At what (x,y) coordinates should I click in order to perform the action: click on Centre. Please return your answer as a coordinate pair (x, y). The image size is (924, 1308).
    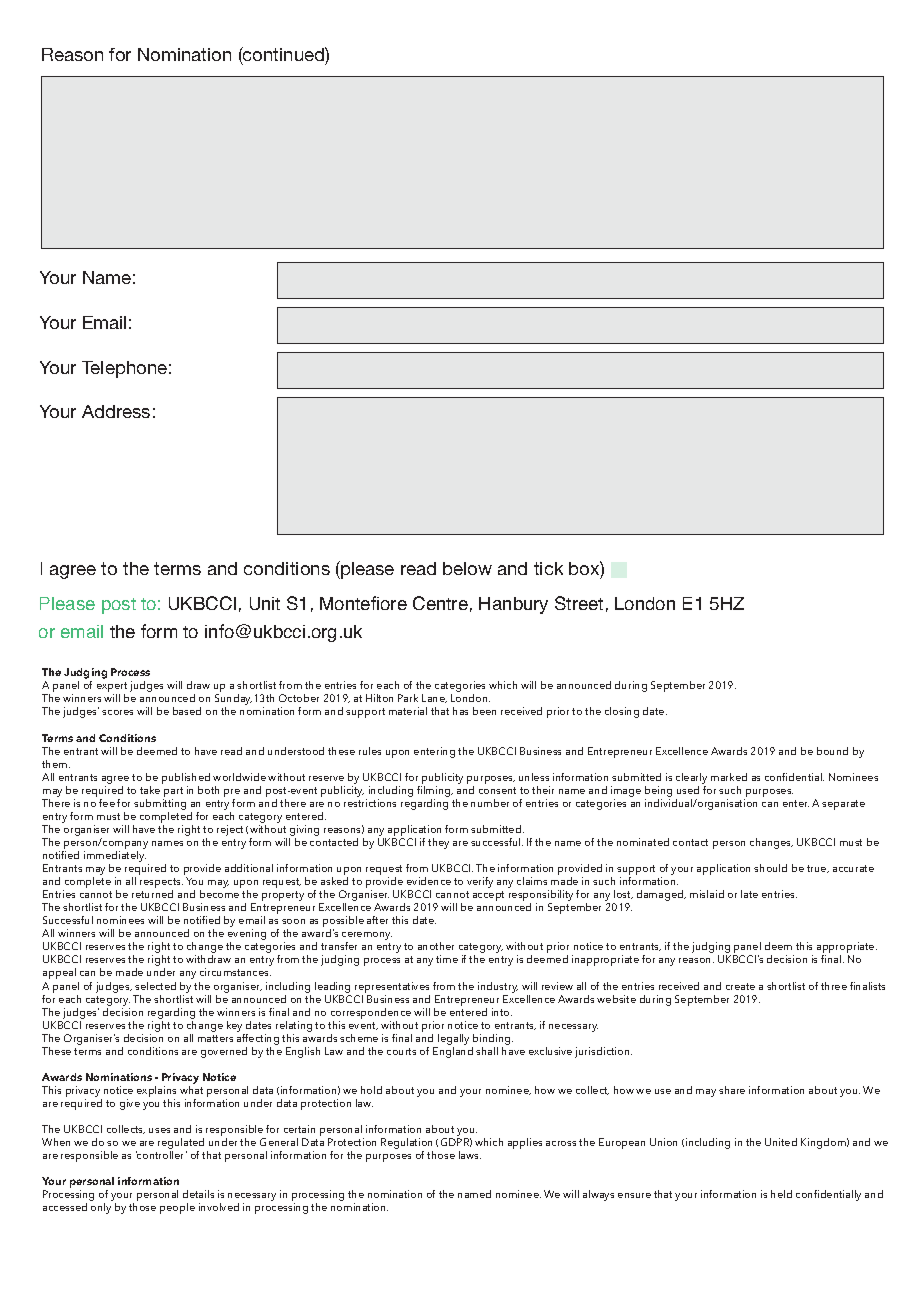
    Looking at the image, I should click on (440, 603).
